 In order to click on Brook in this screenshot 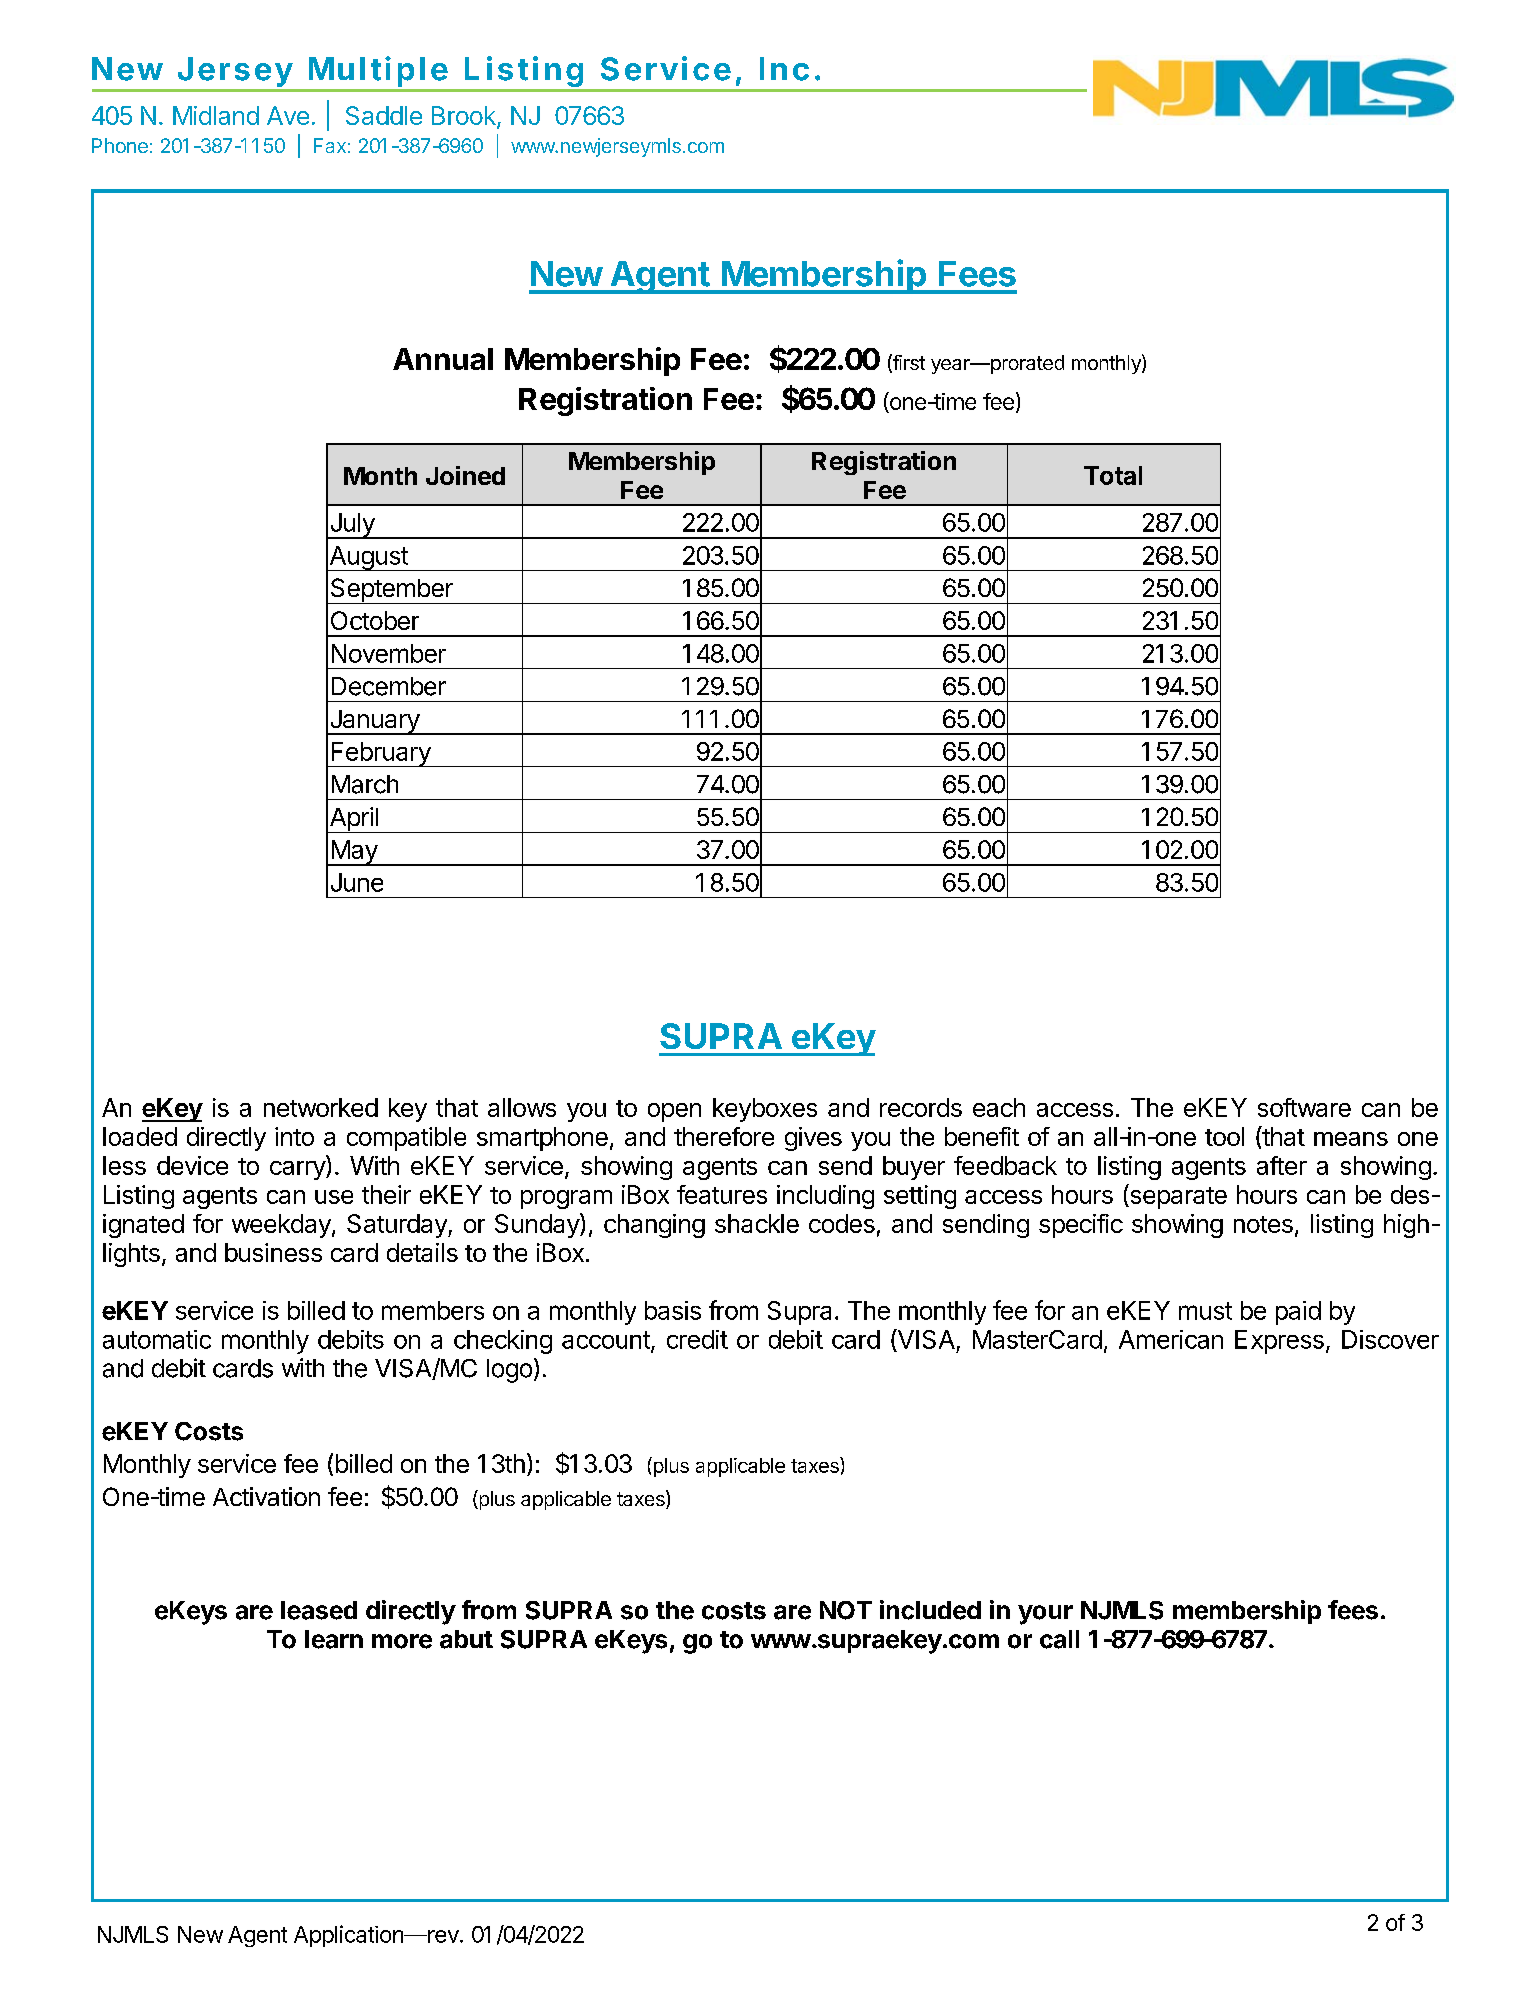, I will do `click(465, 117)`.
